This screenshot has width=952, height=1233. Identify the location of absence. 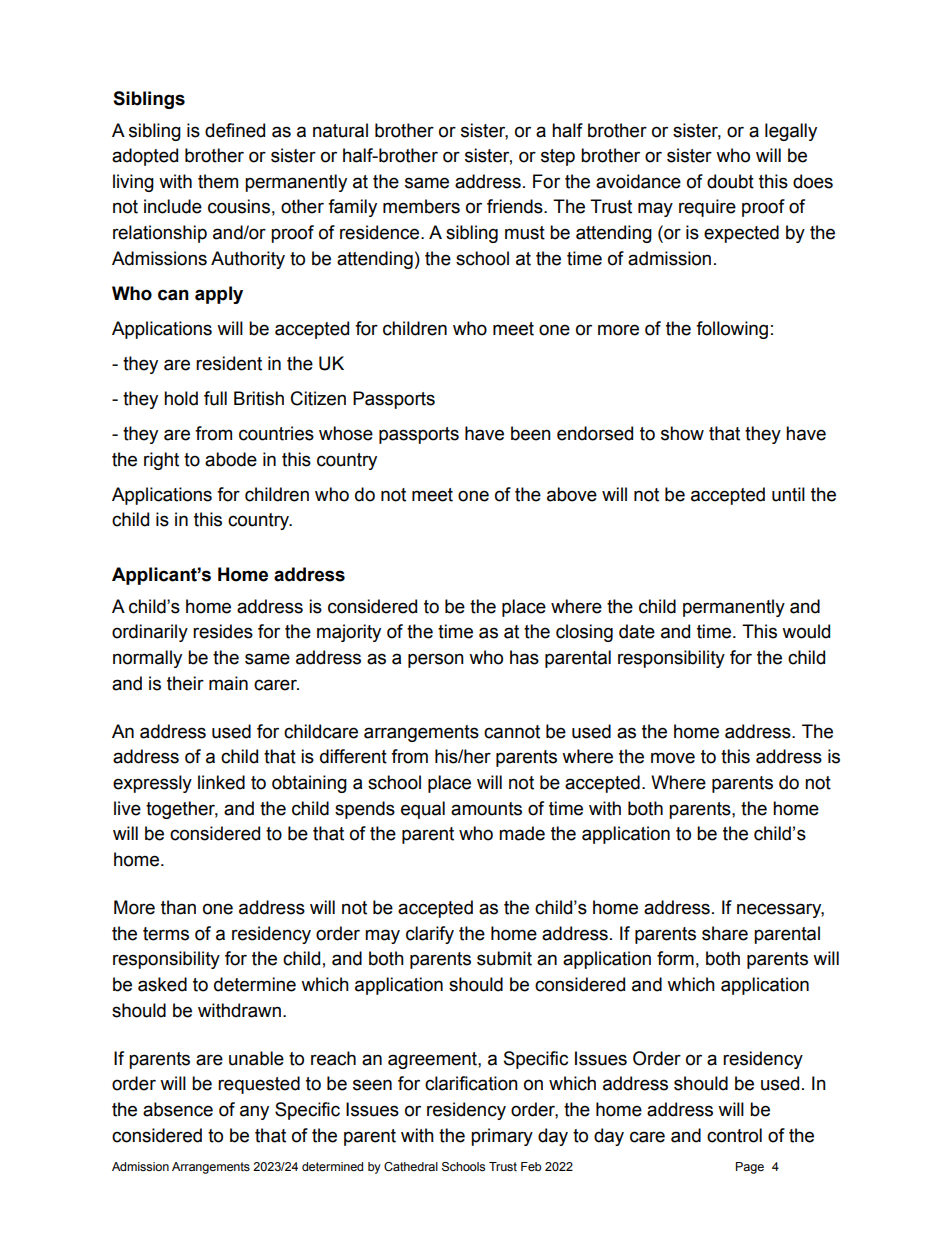
(178, 1109).
